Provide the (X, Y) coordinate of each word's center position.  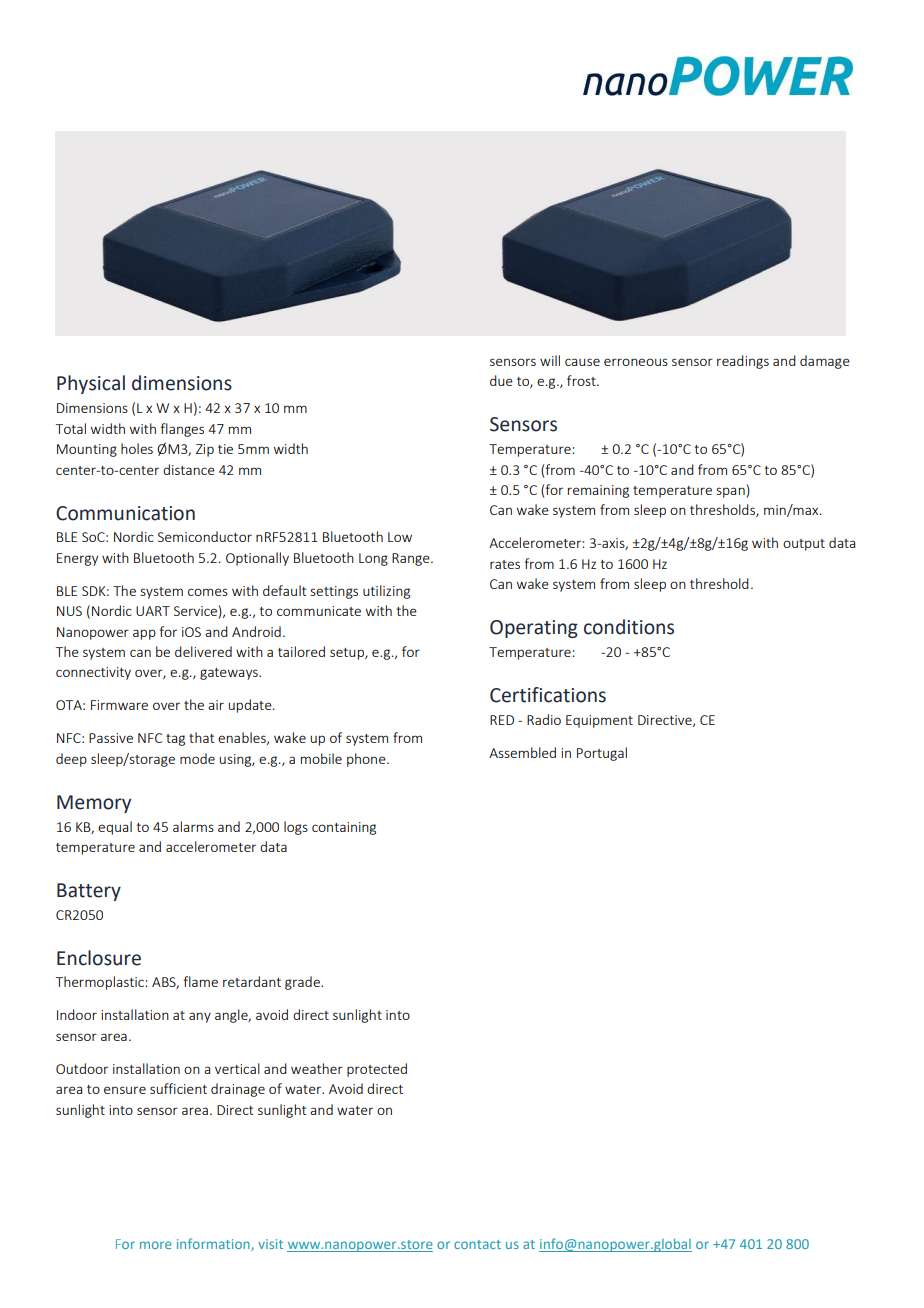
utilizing (386, 592)
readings (743, 362)
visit (270, 1244)
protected (377, 1070)
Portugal (602, 754)
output (804, 545)
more (156, 1245)
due (501, 380)
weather (317, 1068)
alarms (193, 826)
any (200, 1017)
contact (477, 1244)
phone (367, 760)
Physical (91, 384)
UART (153, 611)
